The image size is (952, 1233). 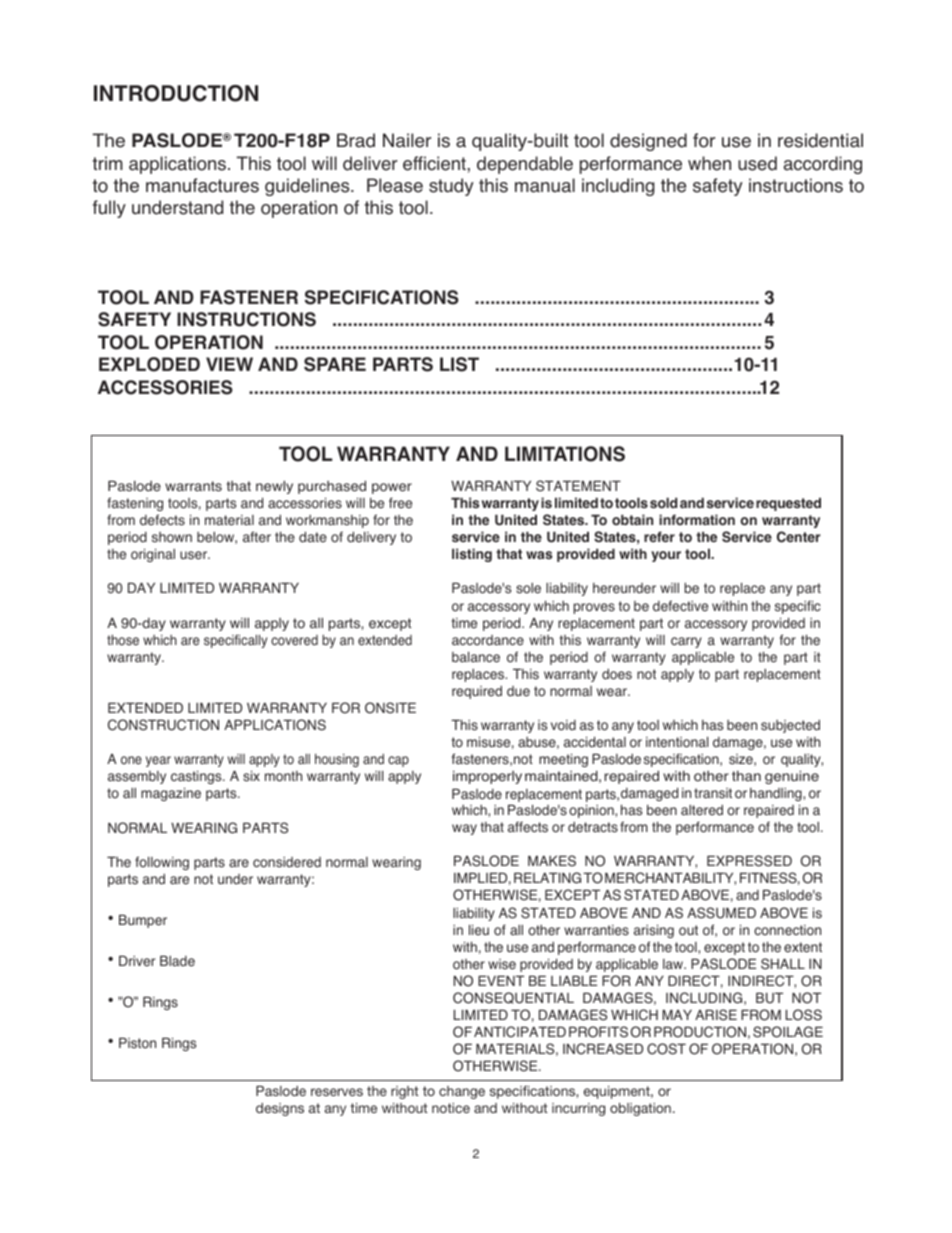 What do you see at coordinates (680, 606) in the screenshot?
I see `defective` at bounding box center [680, 606].
